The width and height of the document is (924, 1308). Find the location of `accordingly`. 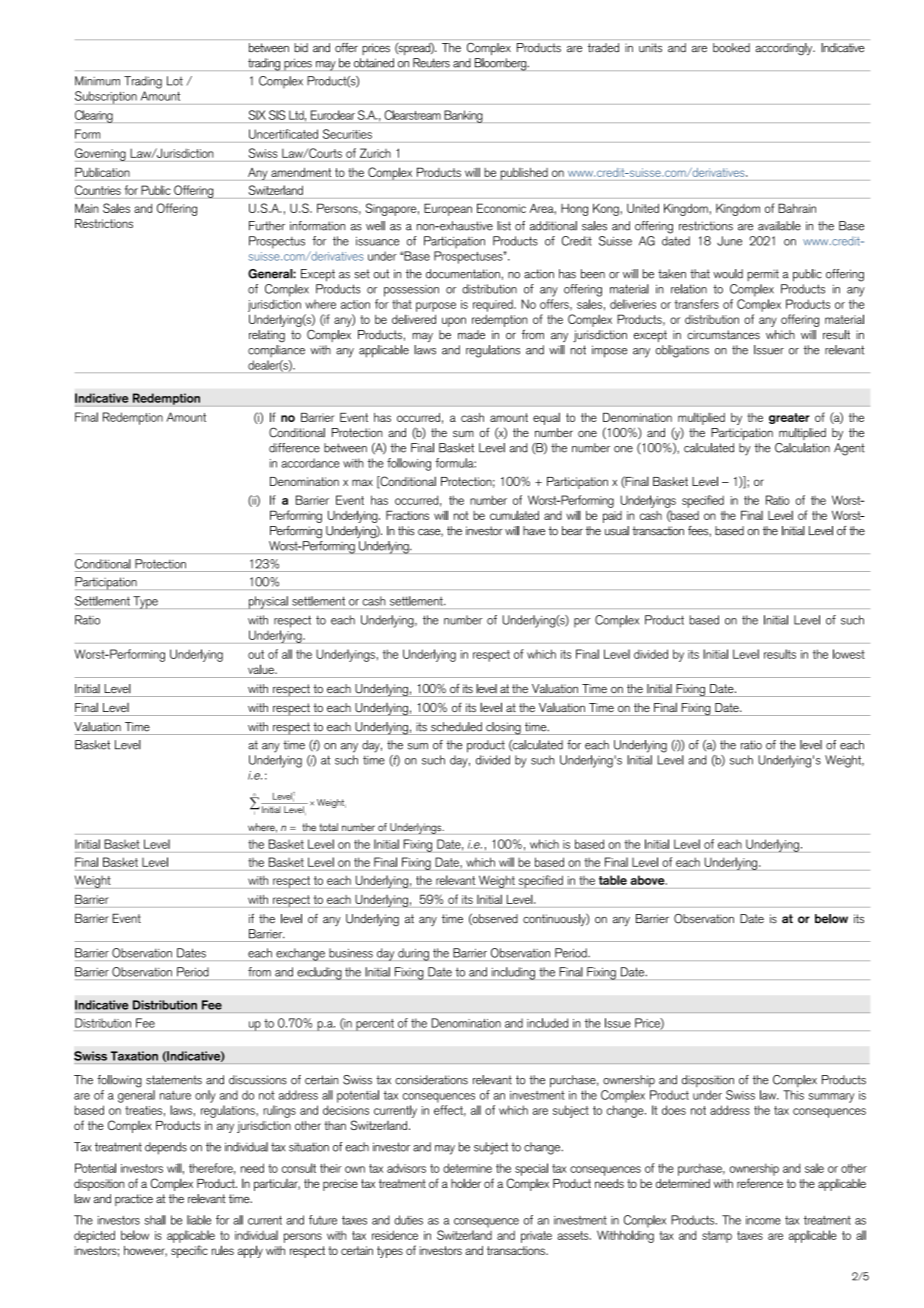

accordingly is located at coordinates (785, 49).
